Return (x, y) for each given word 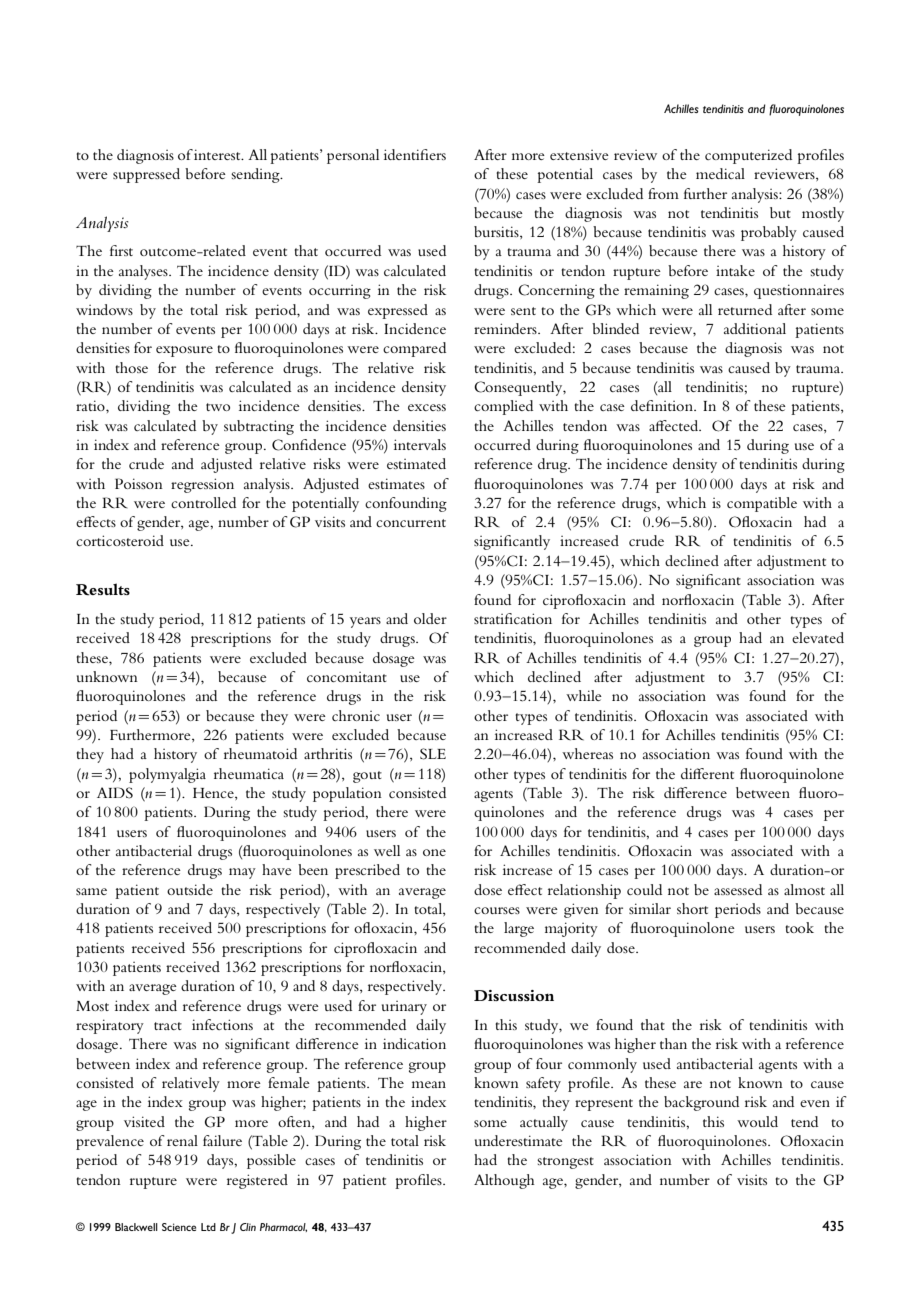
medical (720, 173)
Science (179, 1227)
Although (504, 1181)
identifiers (415, 154)
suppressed (146, 175)
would (757, 1121)
